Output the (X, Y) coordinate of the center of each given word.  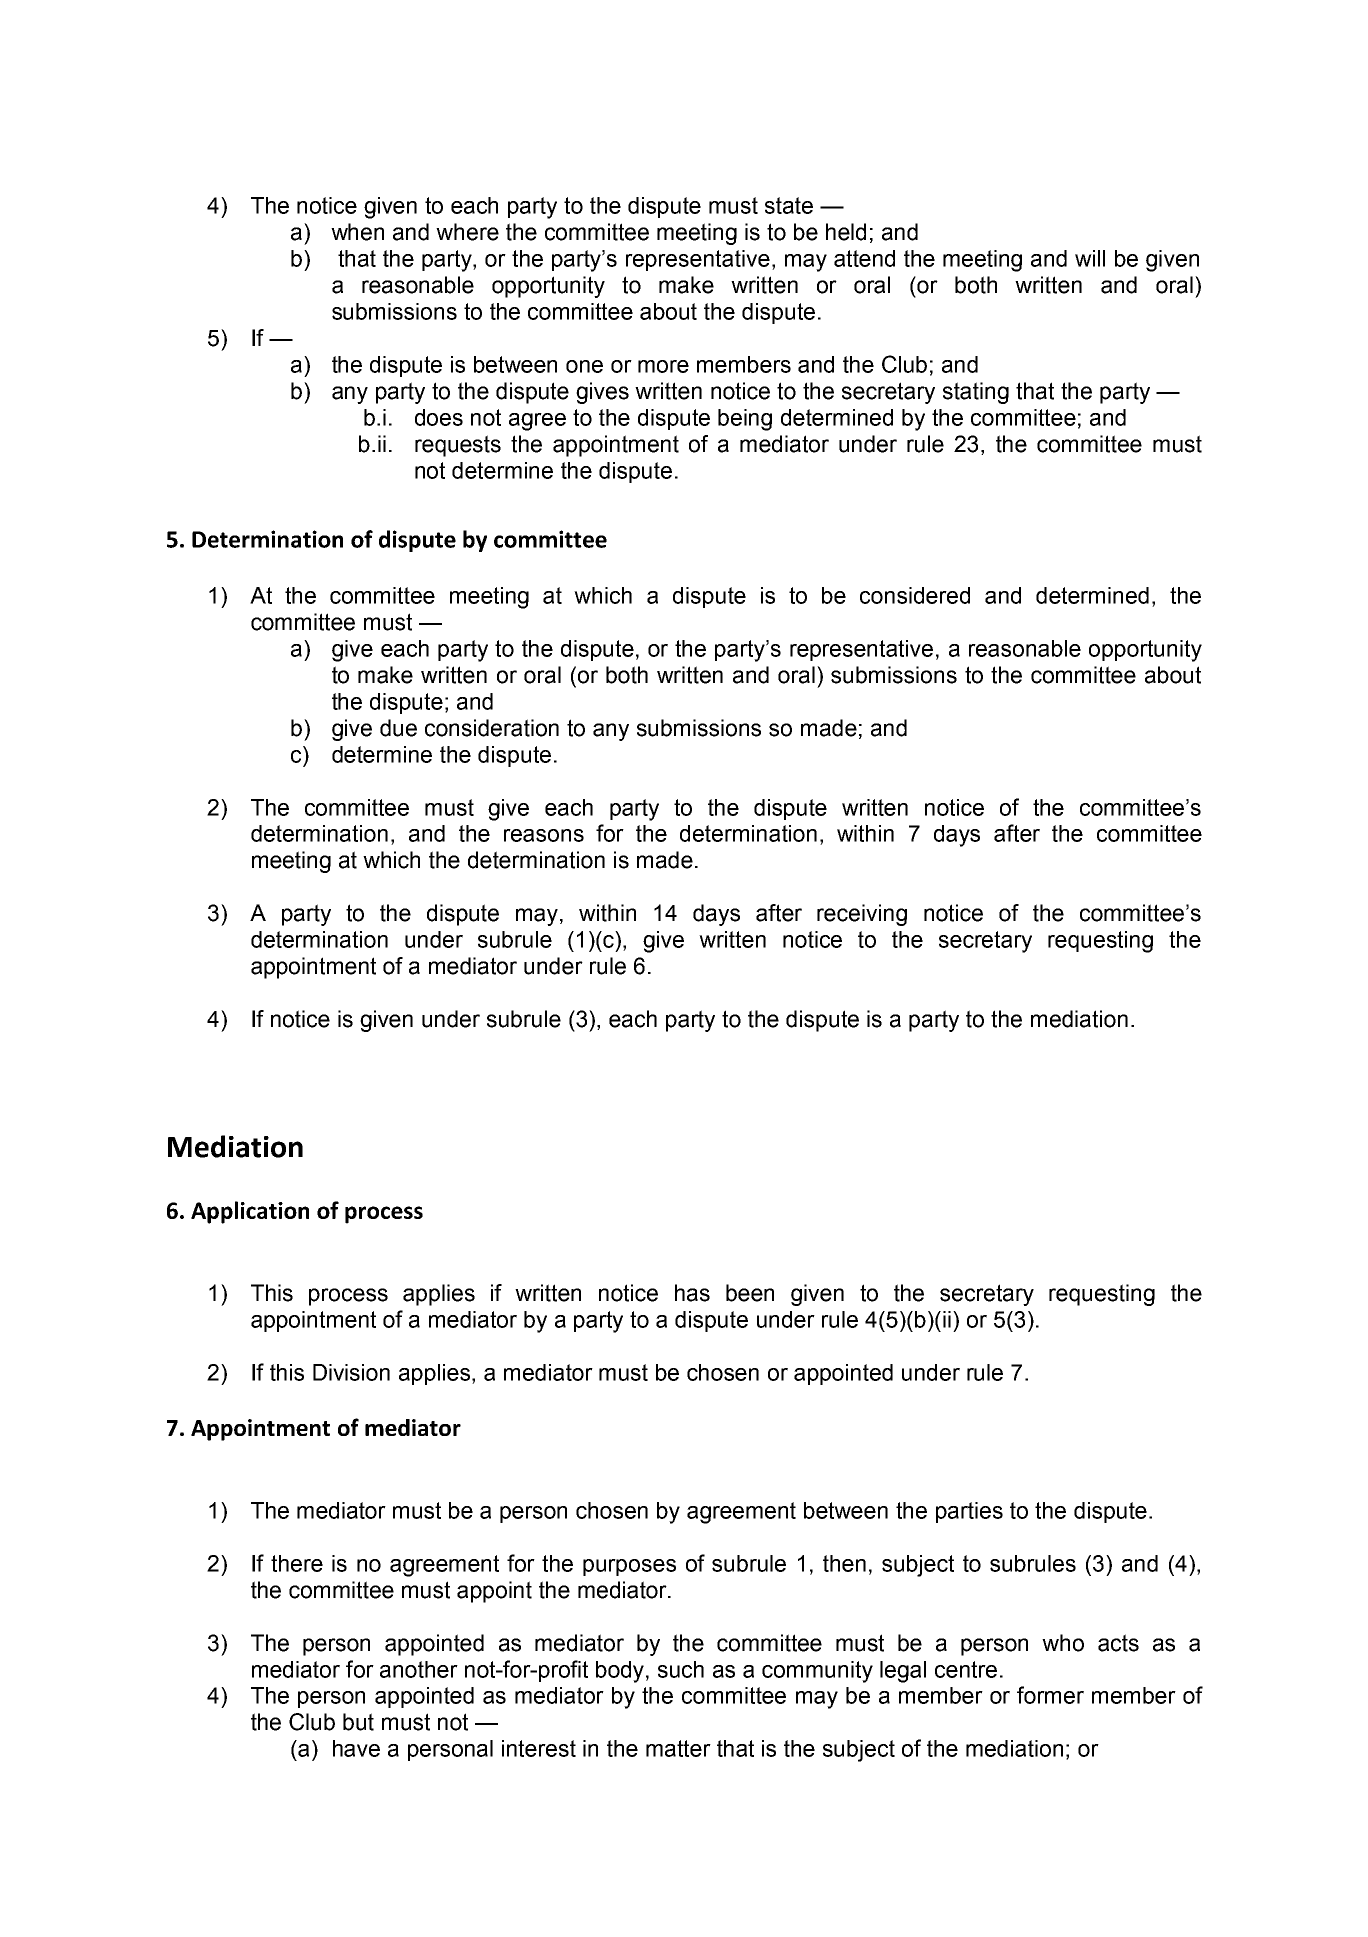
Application (250, 1212)
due (398, 728)
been (750, 1293)
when (357, 232)
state (789, 205)
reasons (544, 835)
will (1090, 258)
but (358, 1722)
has (692, 1293)
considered (915, 595)
